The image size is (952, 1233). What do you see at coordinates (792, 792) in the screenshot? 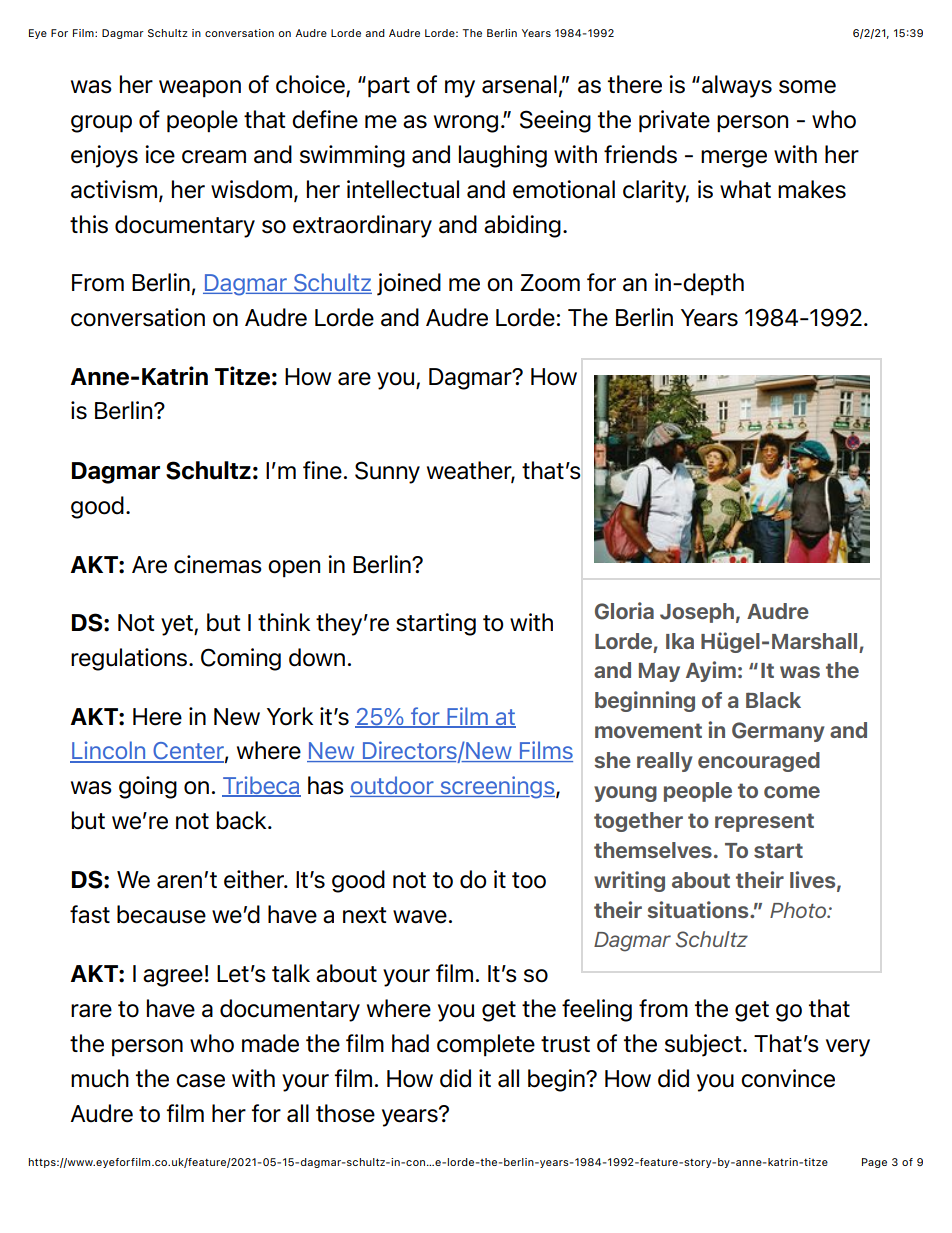
I see `come` at bounding box center [792, 792].
